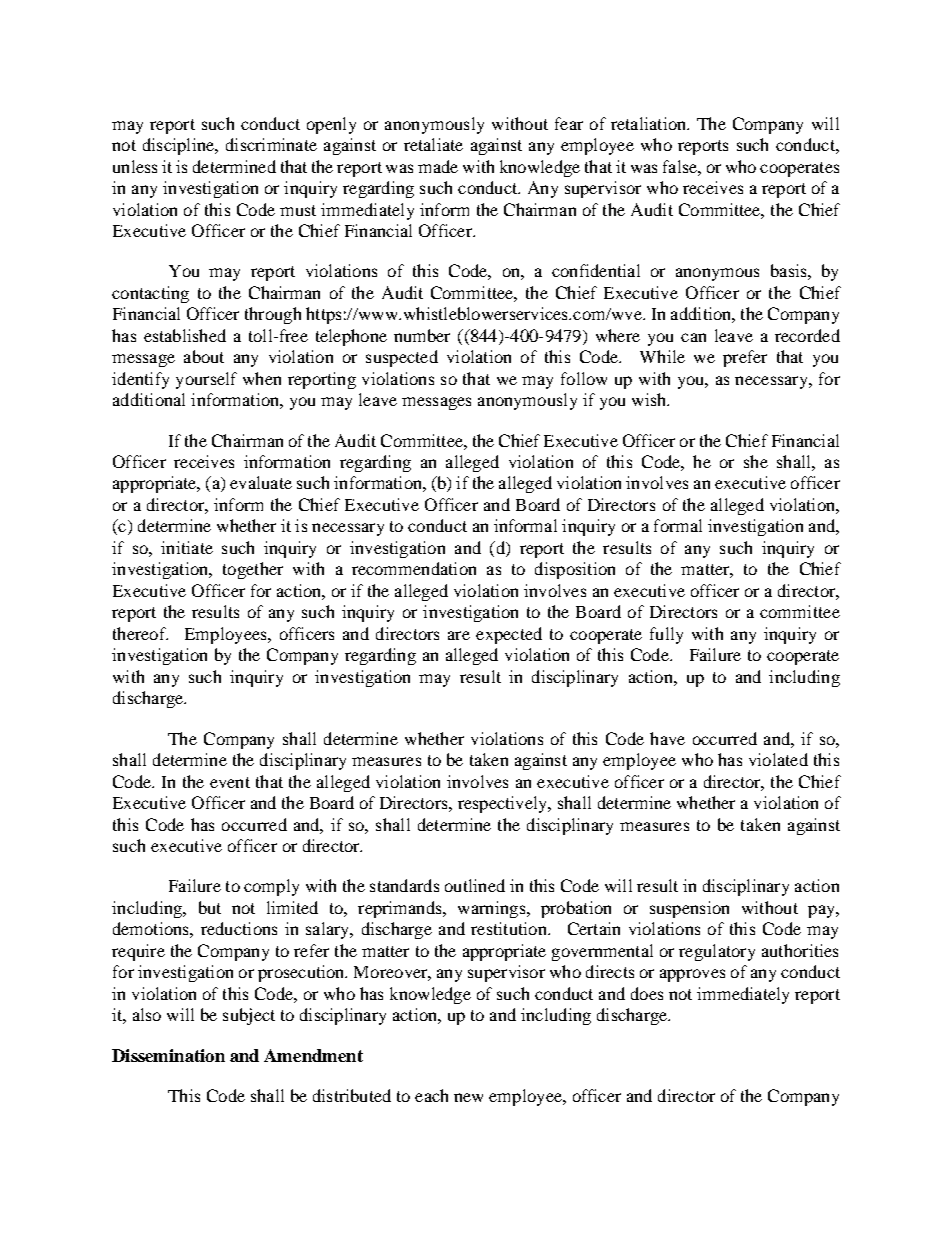  What do you see at coordinates (504, 804) in the screenshot?
I see `respectively` at bounding box center [504, 804].
